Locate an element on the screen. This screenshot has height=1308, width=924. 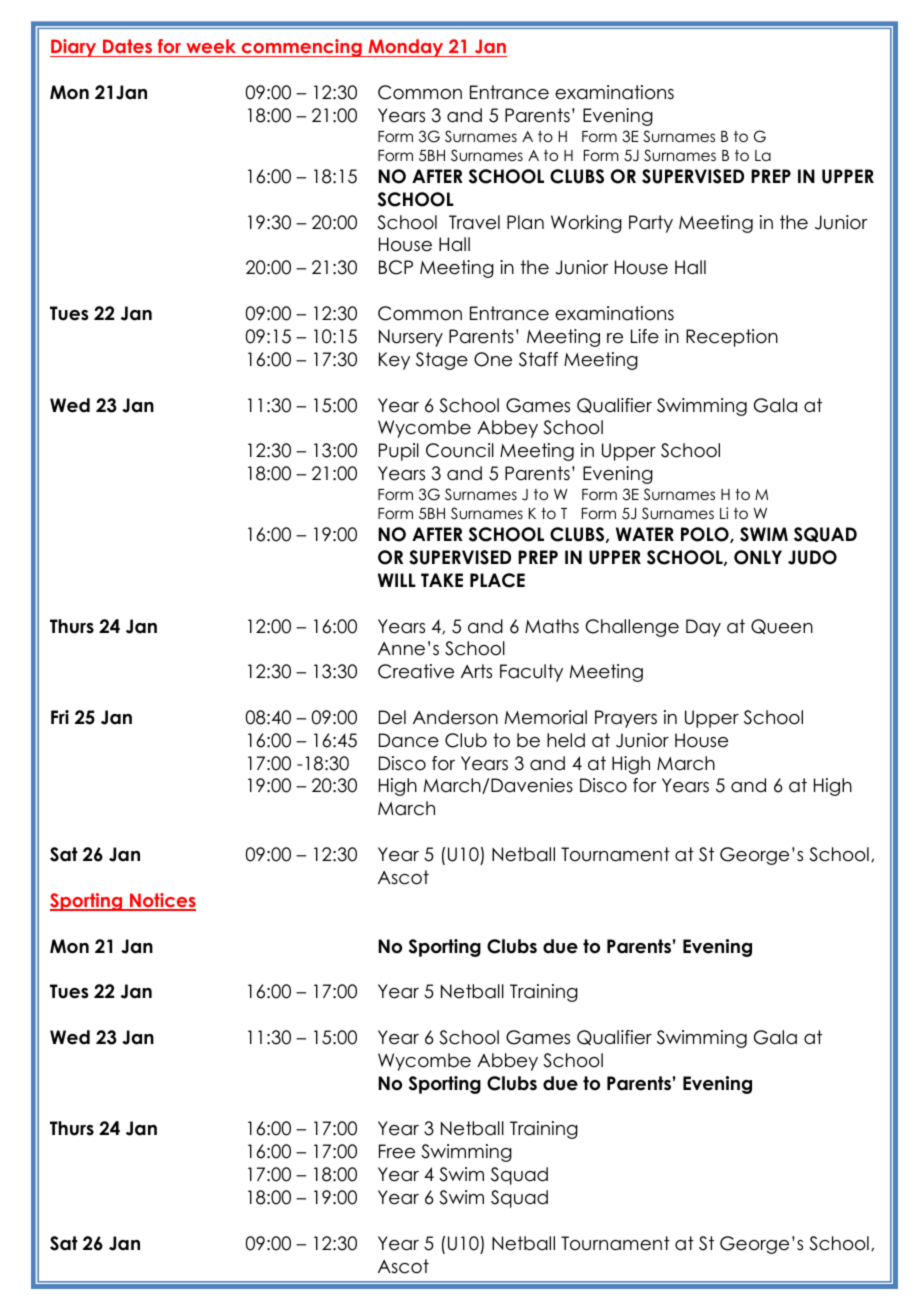
Fri is located at coordinates (60, 717).
